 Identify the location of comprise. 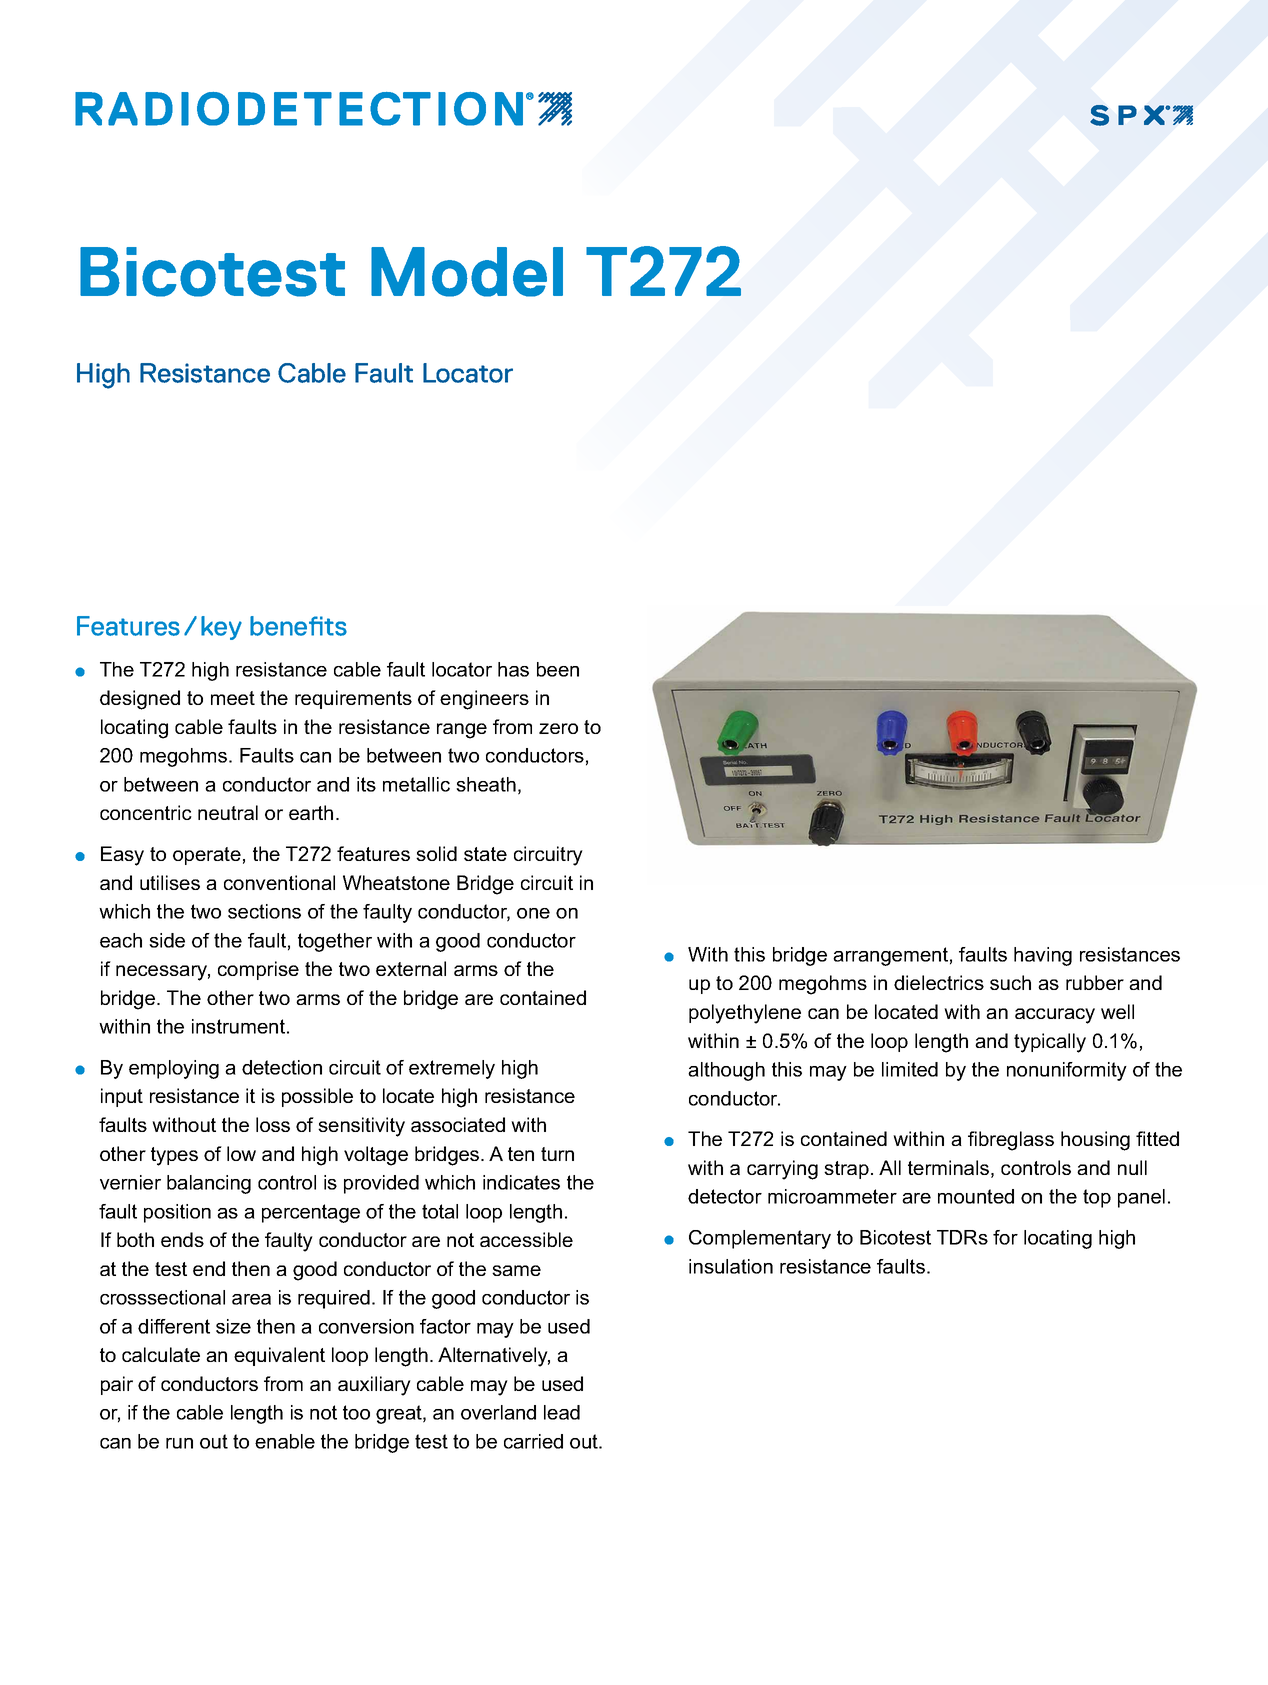
(258, 970).
